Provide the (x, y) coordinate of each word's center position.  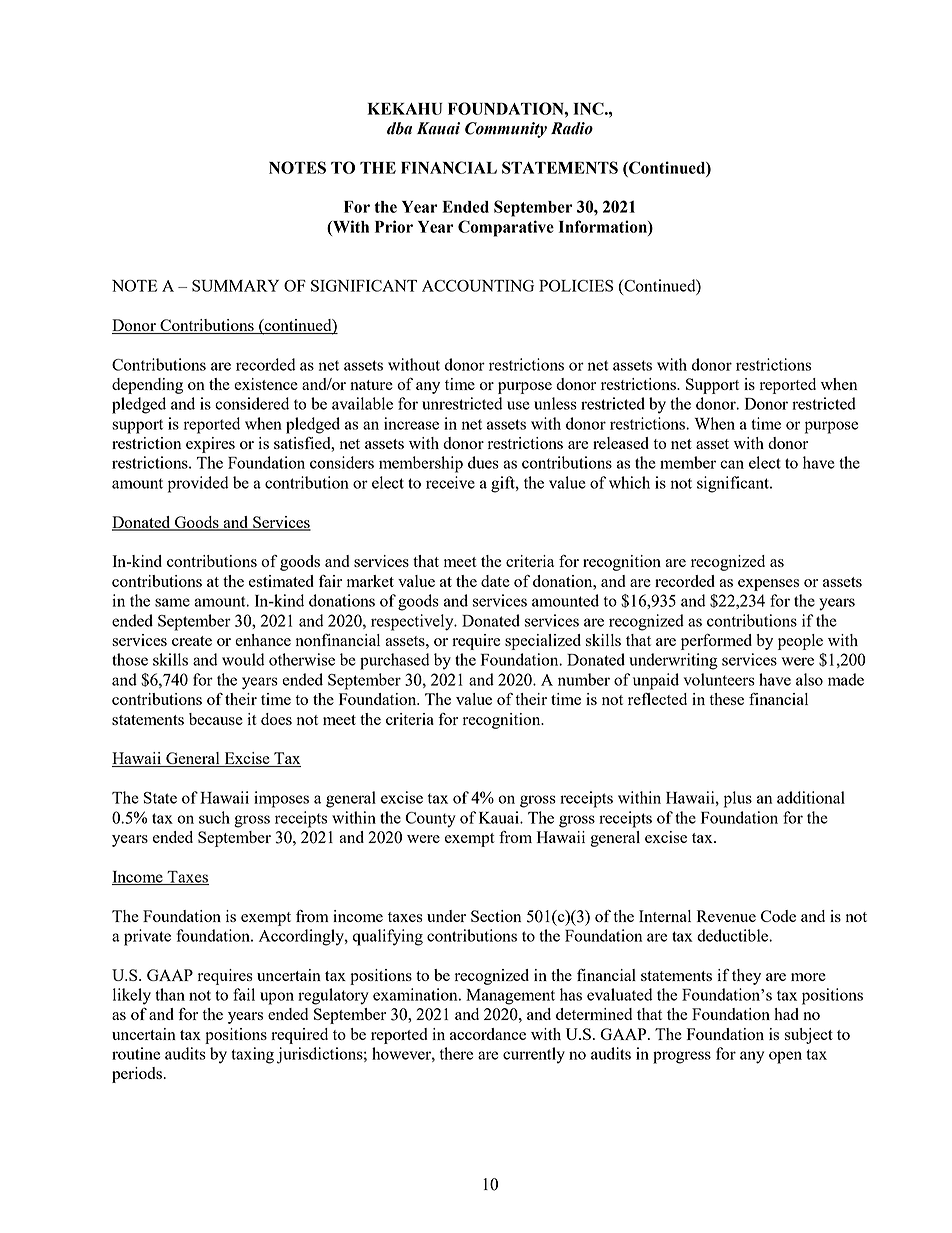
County (430, 820)
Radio (572, 128)
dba (399, 128)
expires (210, 445)
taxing (252, 1055)
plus (738, 799)
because (216, 719)
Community (506, 130)
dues (483, 462)
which (629, 482)
